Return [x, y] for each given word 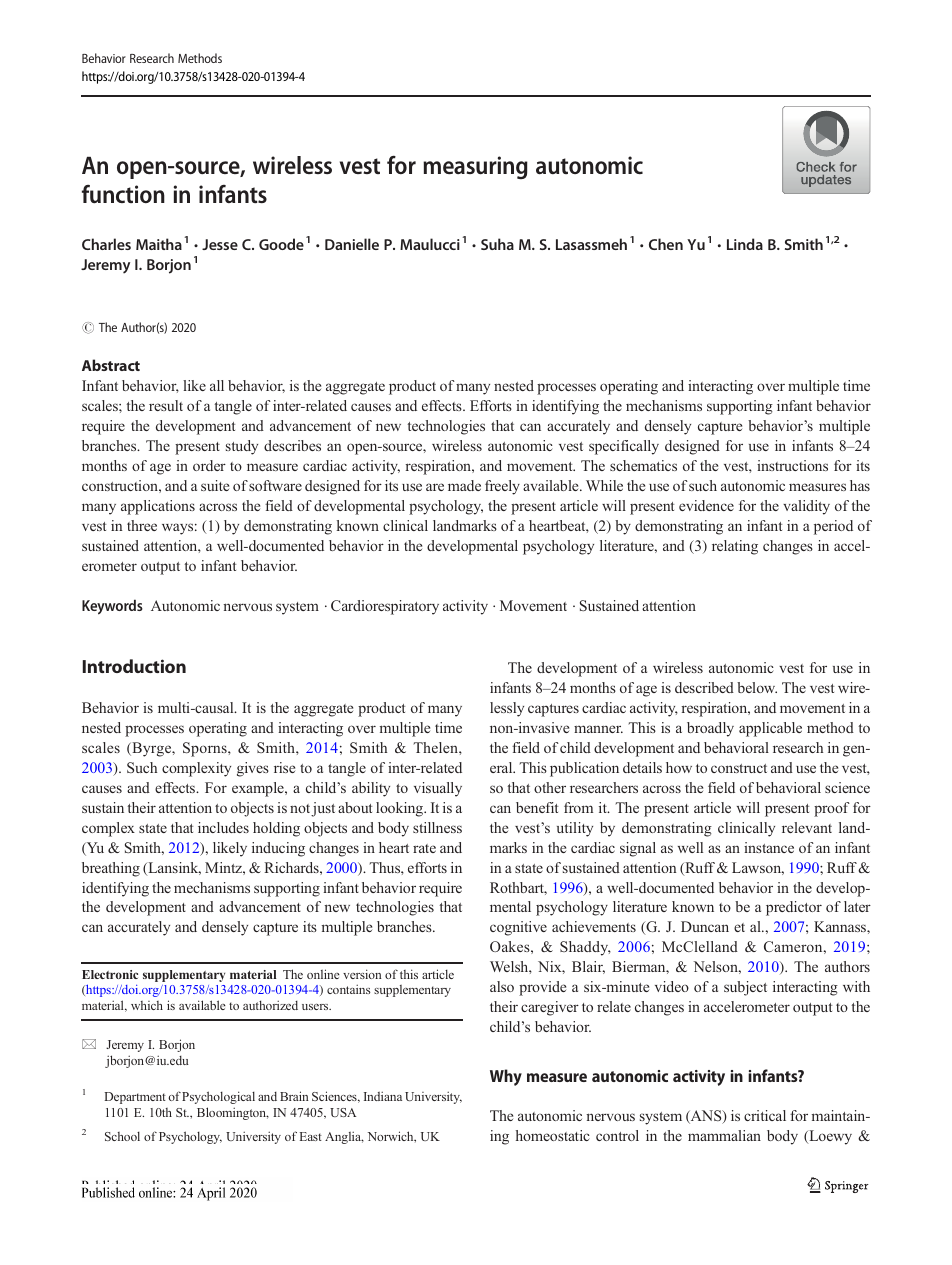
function [123, 194]
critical [765, 1115]
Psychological [218, 1097]
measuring [475, 167]
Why [506, 1077]
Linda [745, 244]
